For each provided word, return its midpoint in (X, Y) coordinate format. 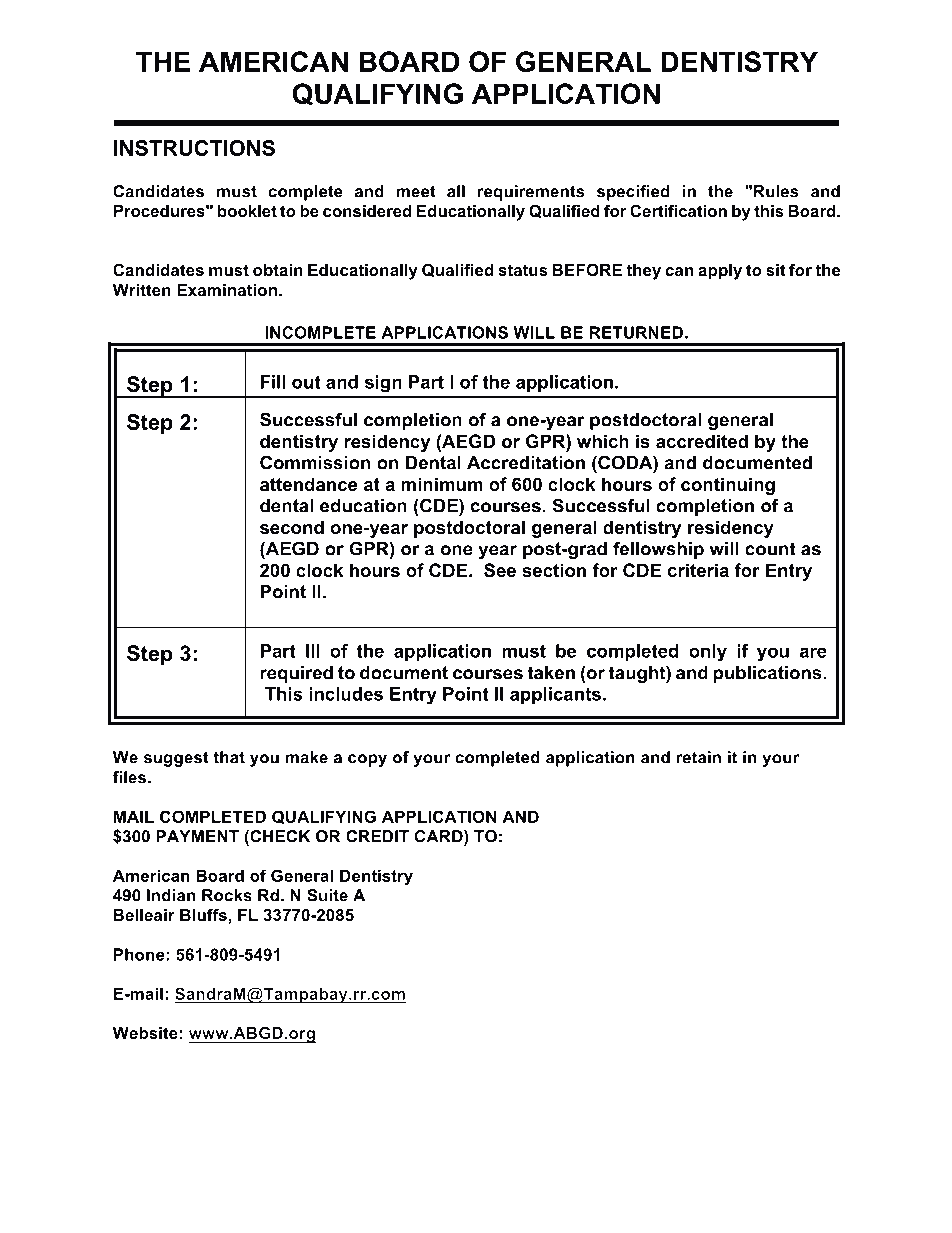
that (229, 757)
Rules (776, 191)
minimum (442, 484)
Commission (315, 462)
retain (699, 757)
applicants (555, 695)
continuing (728, 486)
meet (416, 191)
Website (145, 1033)
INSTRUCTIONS (194, 148)
